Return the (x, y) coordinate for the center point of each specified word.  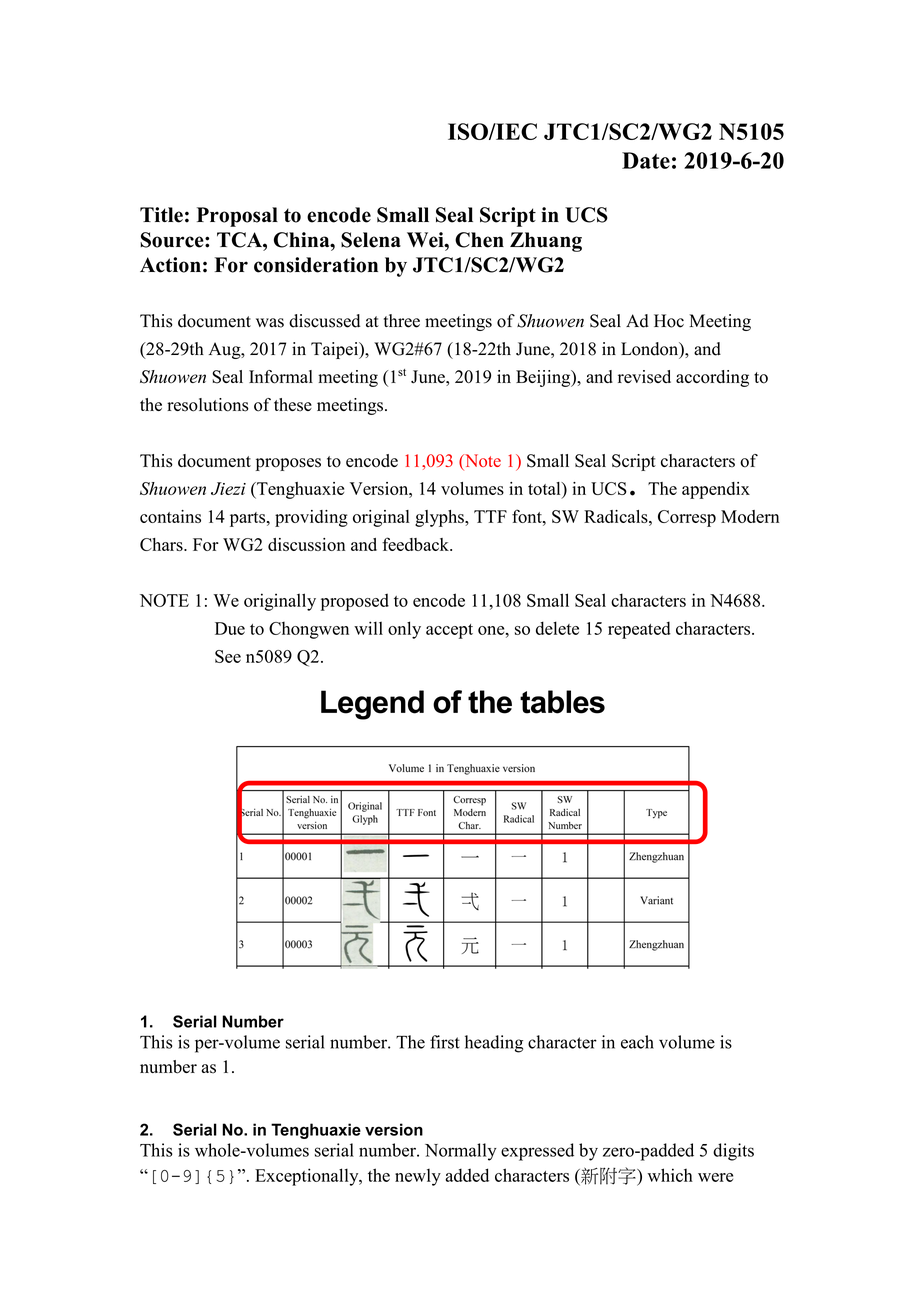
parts (249, 519)
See (228, 656)
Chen (479, 240)
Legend (372, 705)
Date (646, 160)
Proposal (237, 217)
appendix (716, 490)
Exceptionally (308, 1177)
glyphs (440, 518)
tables (562, 702)
